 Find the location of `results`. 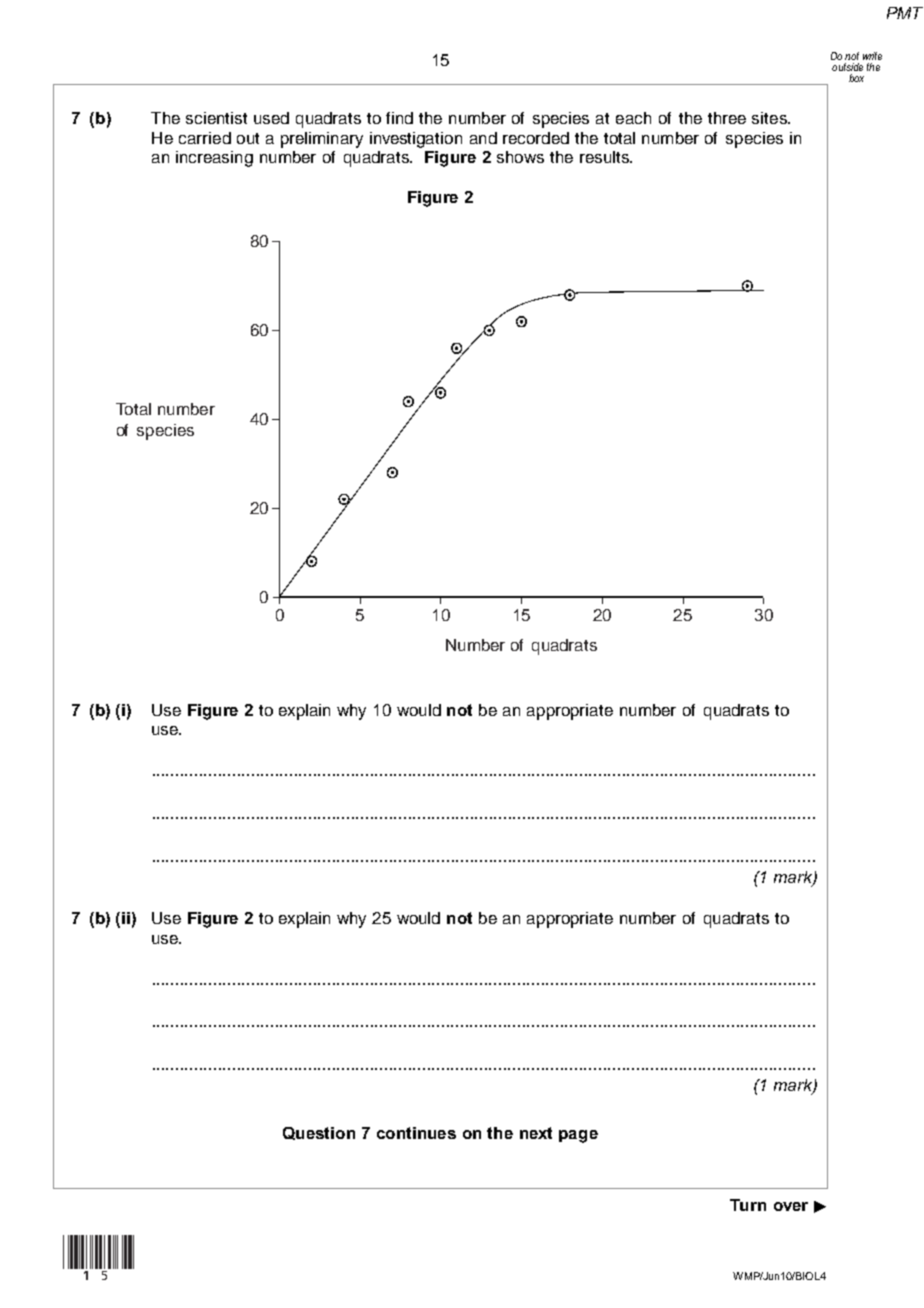

results is located at coordinates (605, 157).
